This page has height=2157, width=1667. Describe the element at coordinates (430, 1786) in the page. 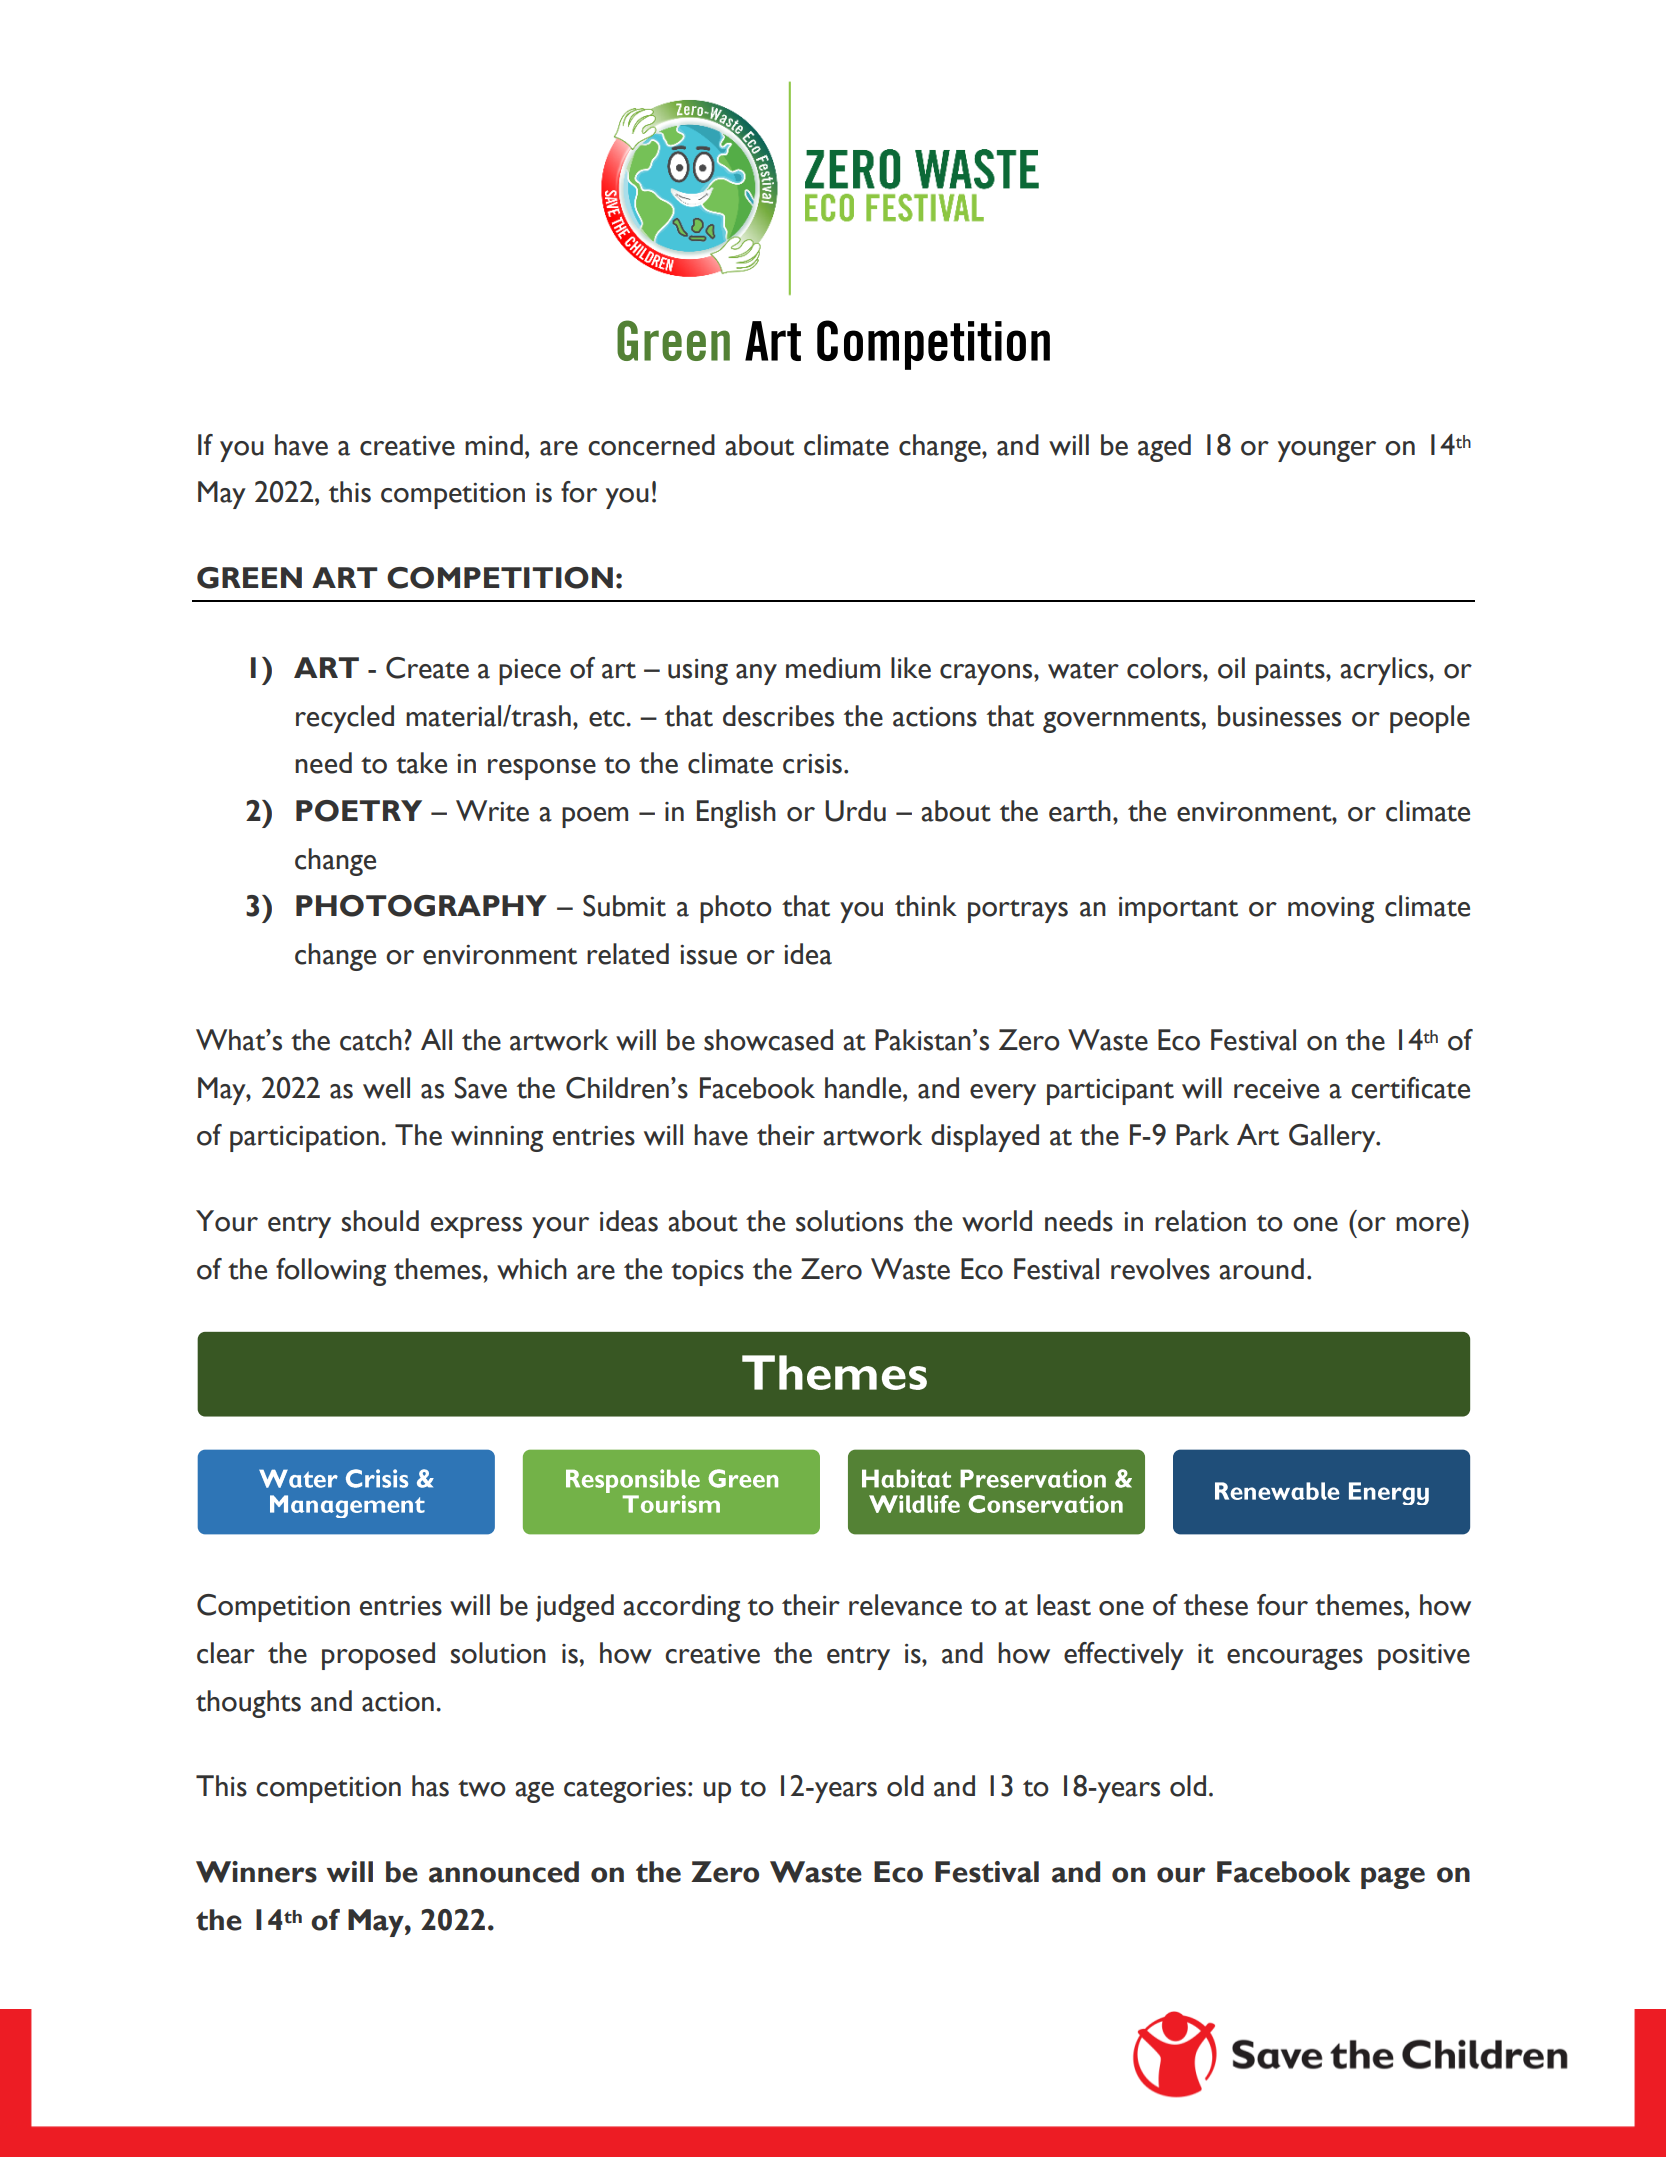

I see `has` at that location.
